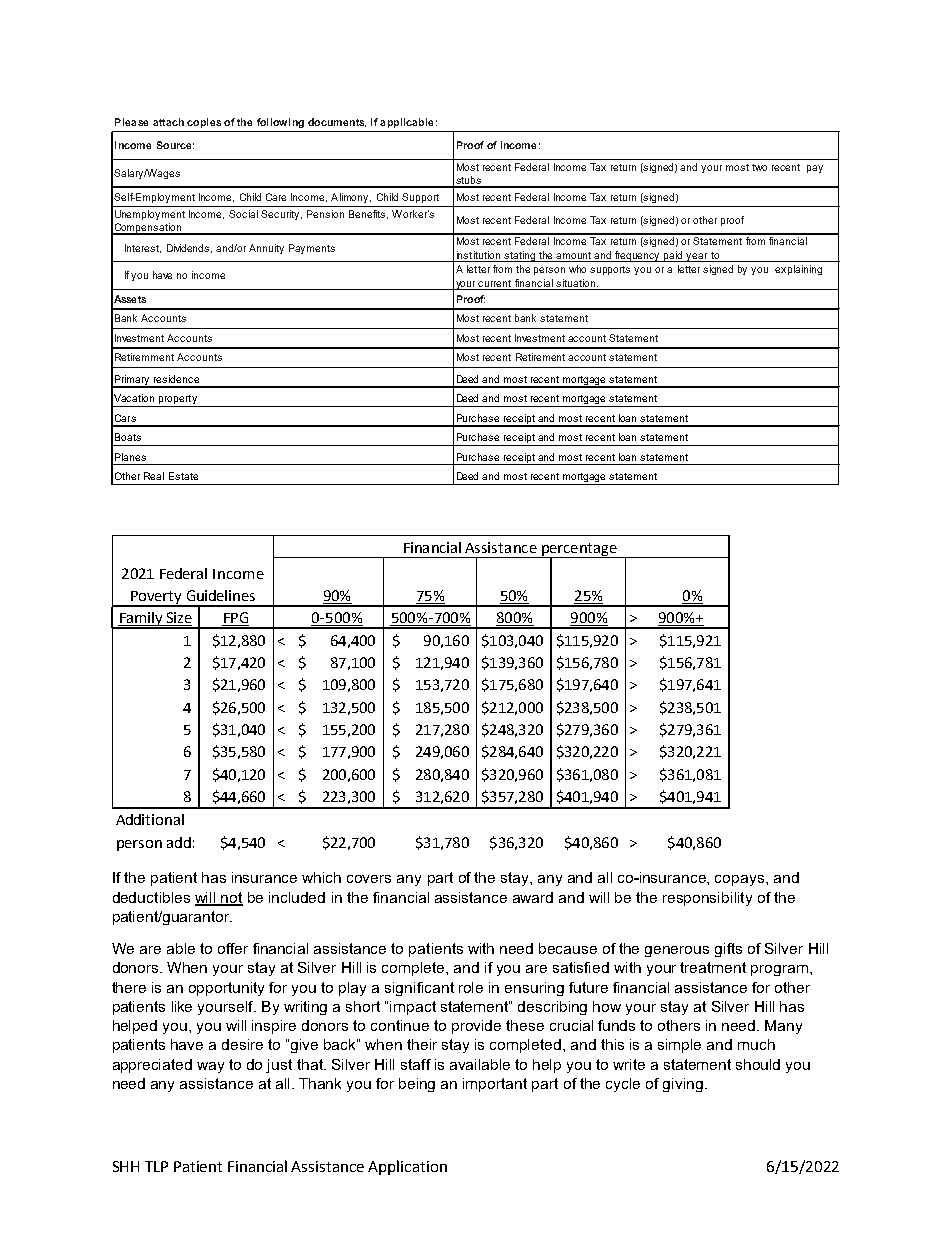 The image size is (952, 1233). Describe the element at coordinates (233, 948) in the screenshot. I see `offer` at that location.
